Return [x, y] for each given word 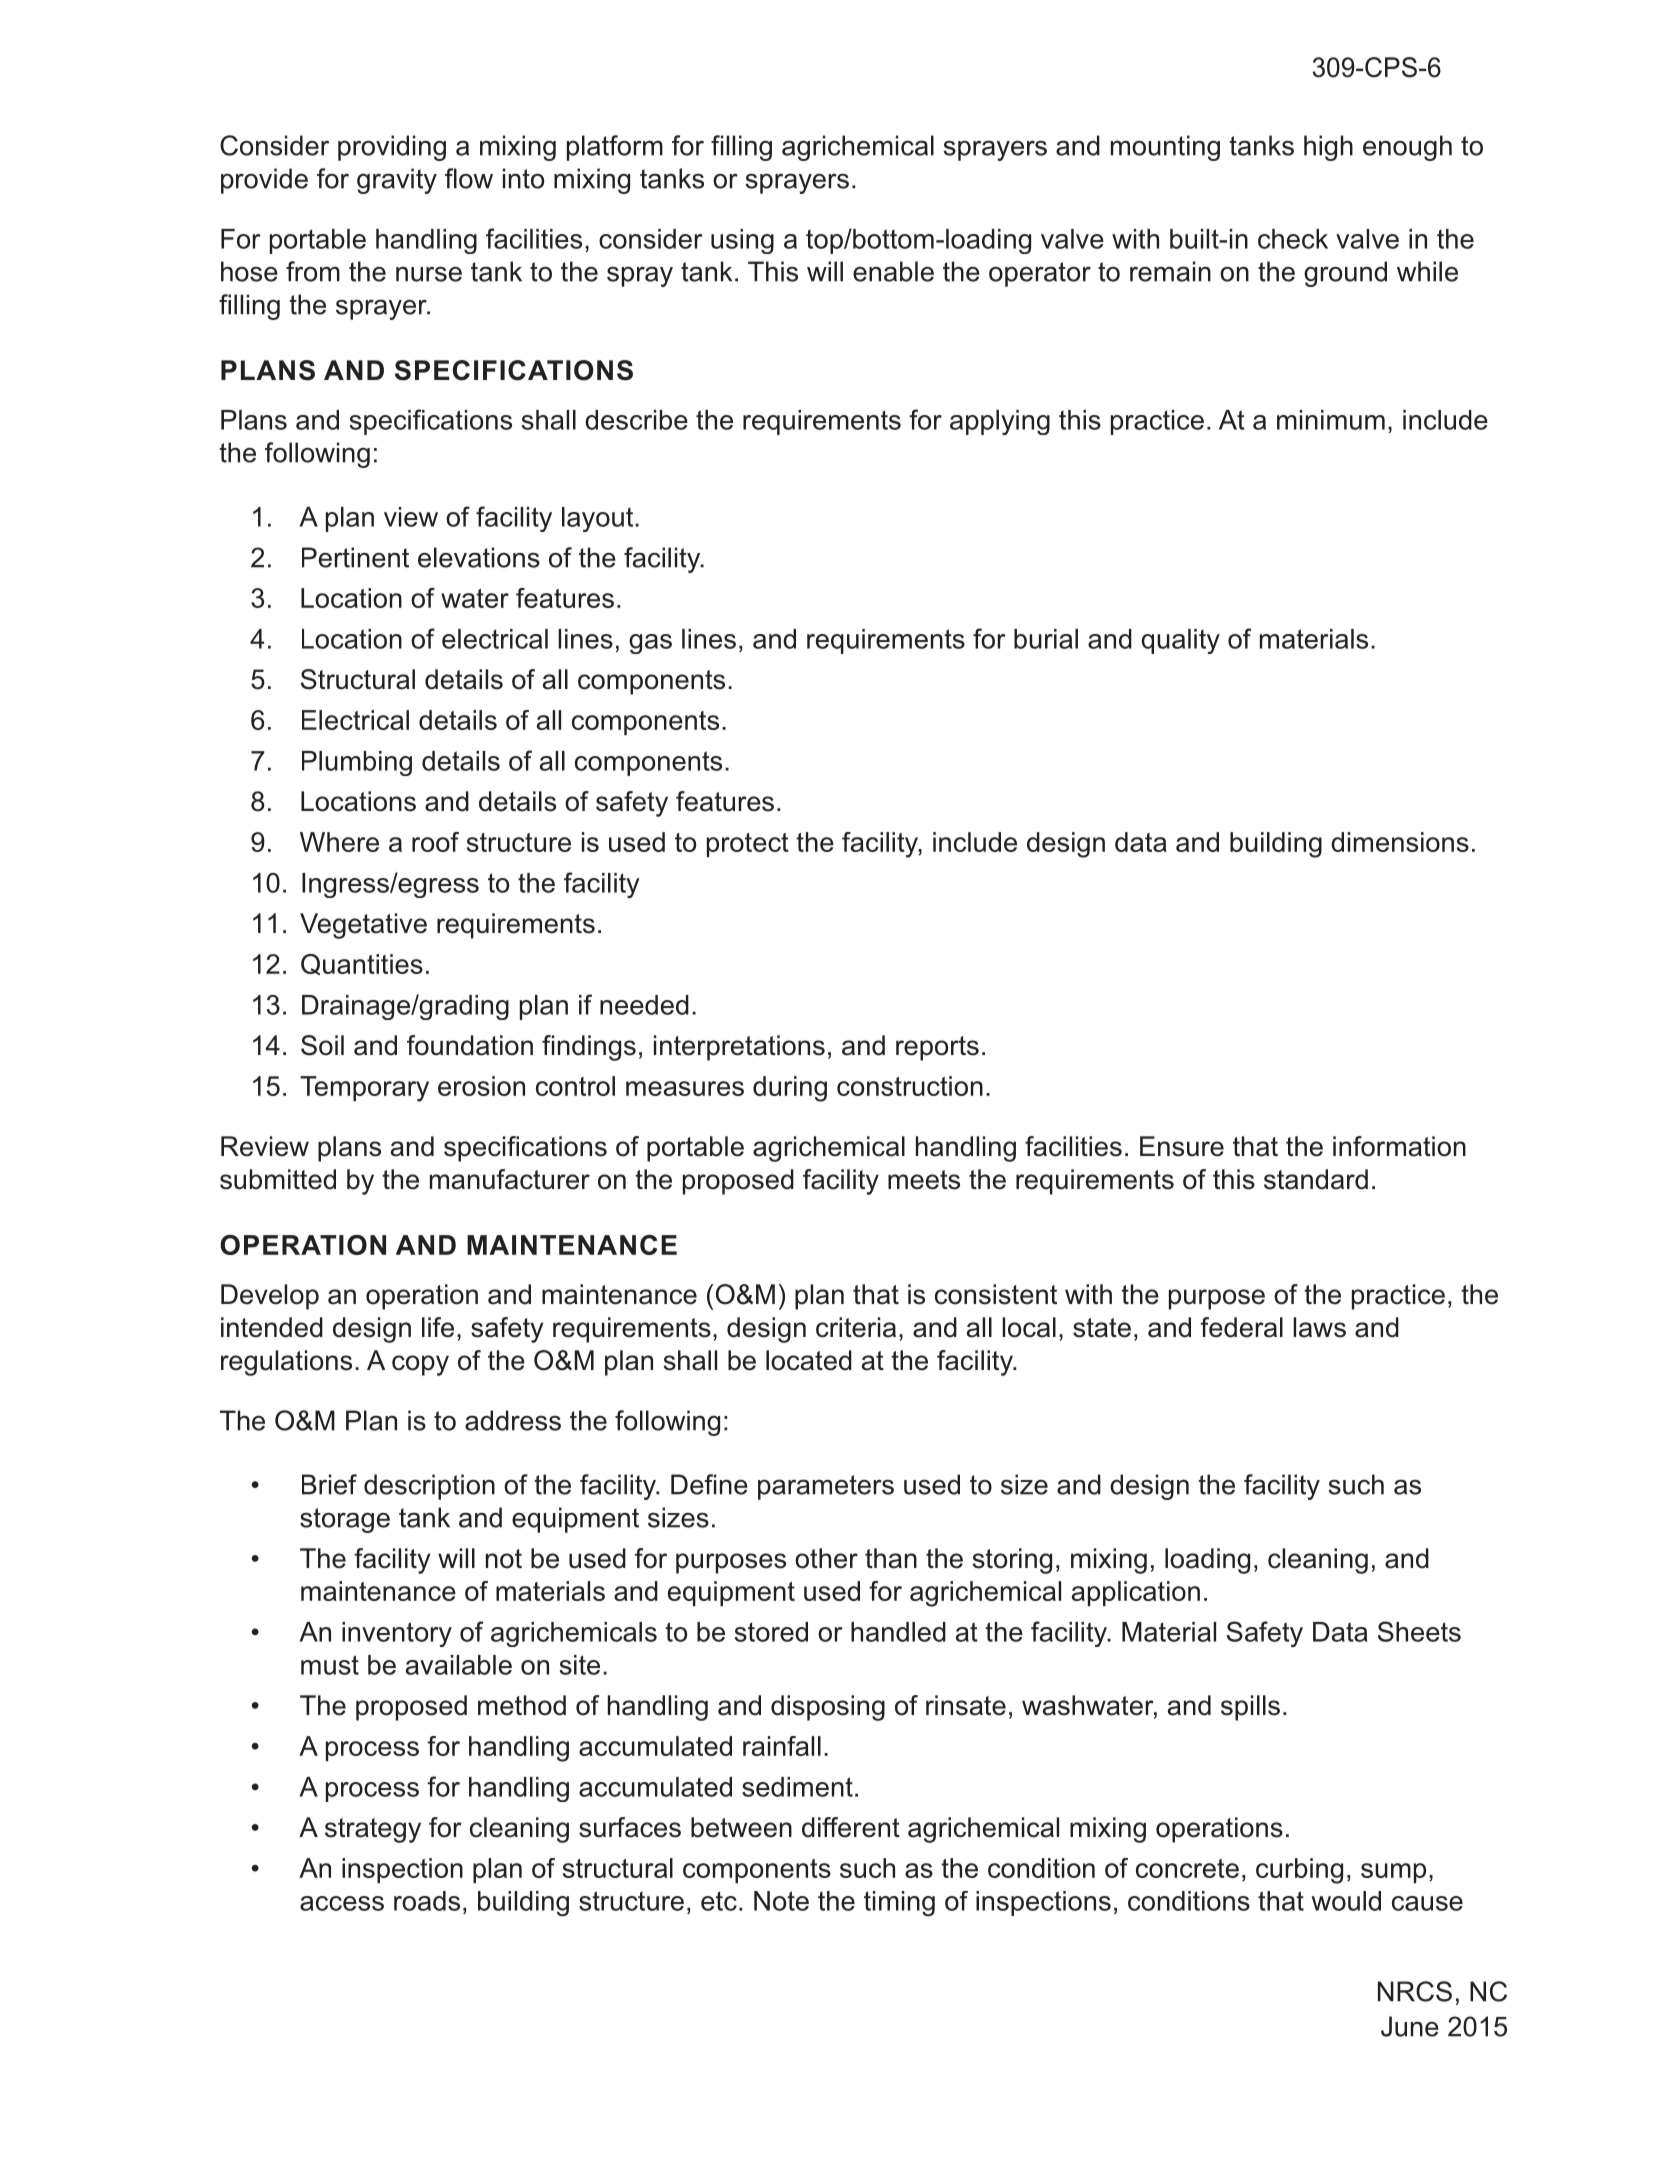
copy [420, 1365]
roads [427, 1901]
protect [748, 845]
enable [893, 271]
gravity [397, 181]
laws [1319, 1327]
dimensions [1400, 842]
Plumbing [357, 763]
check [1293, 239]
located [809, 1360]
